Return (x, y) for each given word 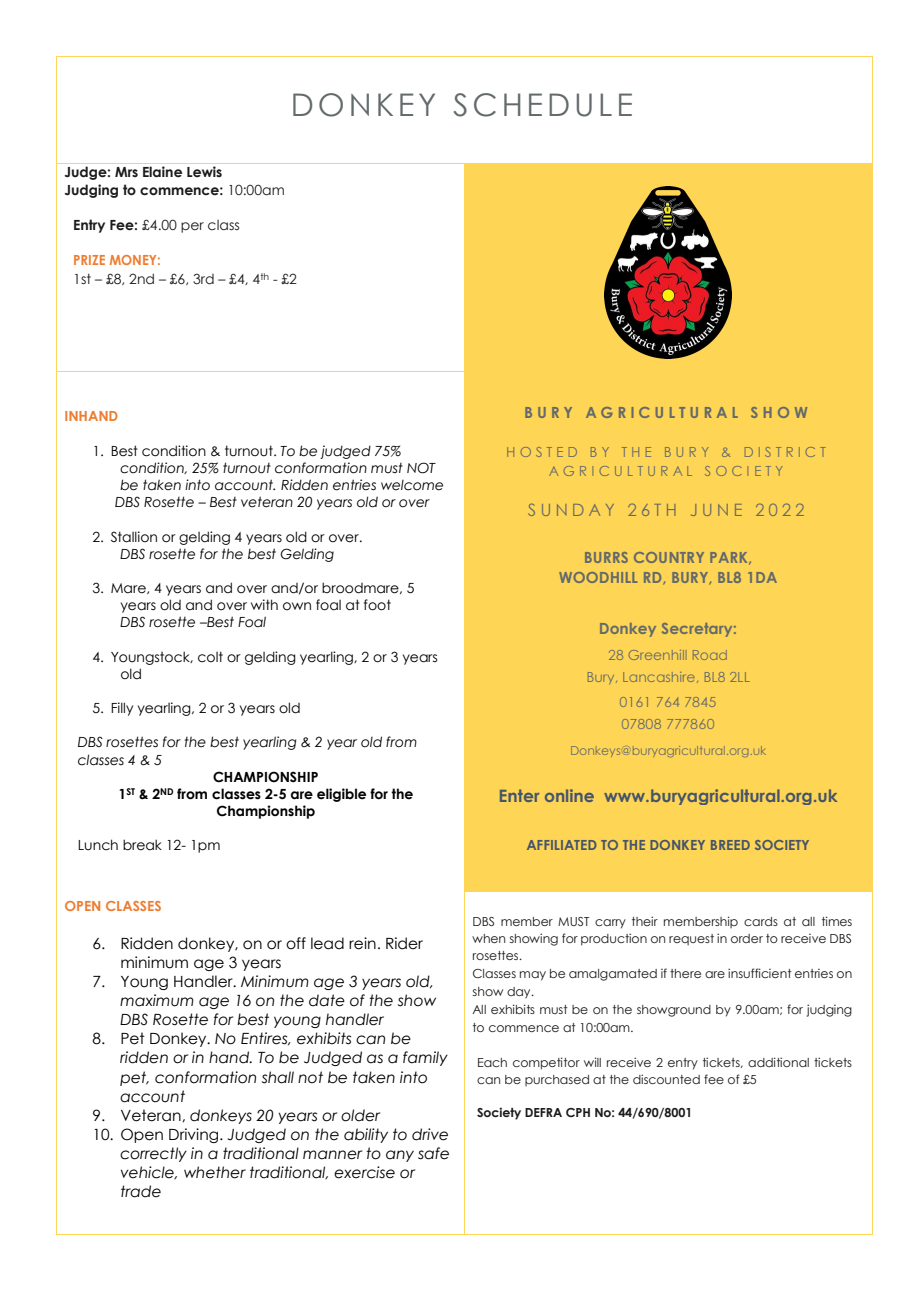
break (142, 845)
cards (761, 921)
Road (710, 655)
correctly (153, 1154)
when (488, 938)
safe (433, 1153)
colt (210, 657)
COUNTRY (669, 557)
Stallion (134, 537)
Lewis (204, 171)
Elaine (162, 172)
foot (377, 605)
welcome (412, 485)
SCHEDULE (543, 105)
